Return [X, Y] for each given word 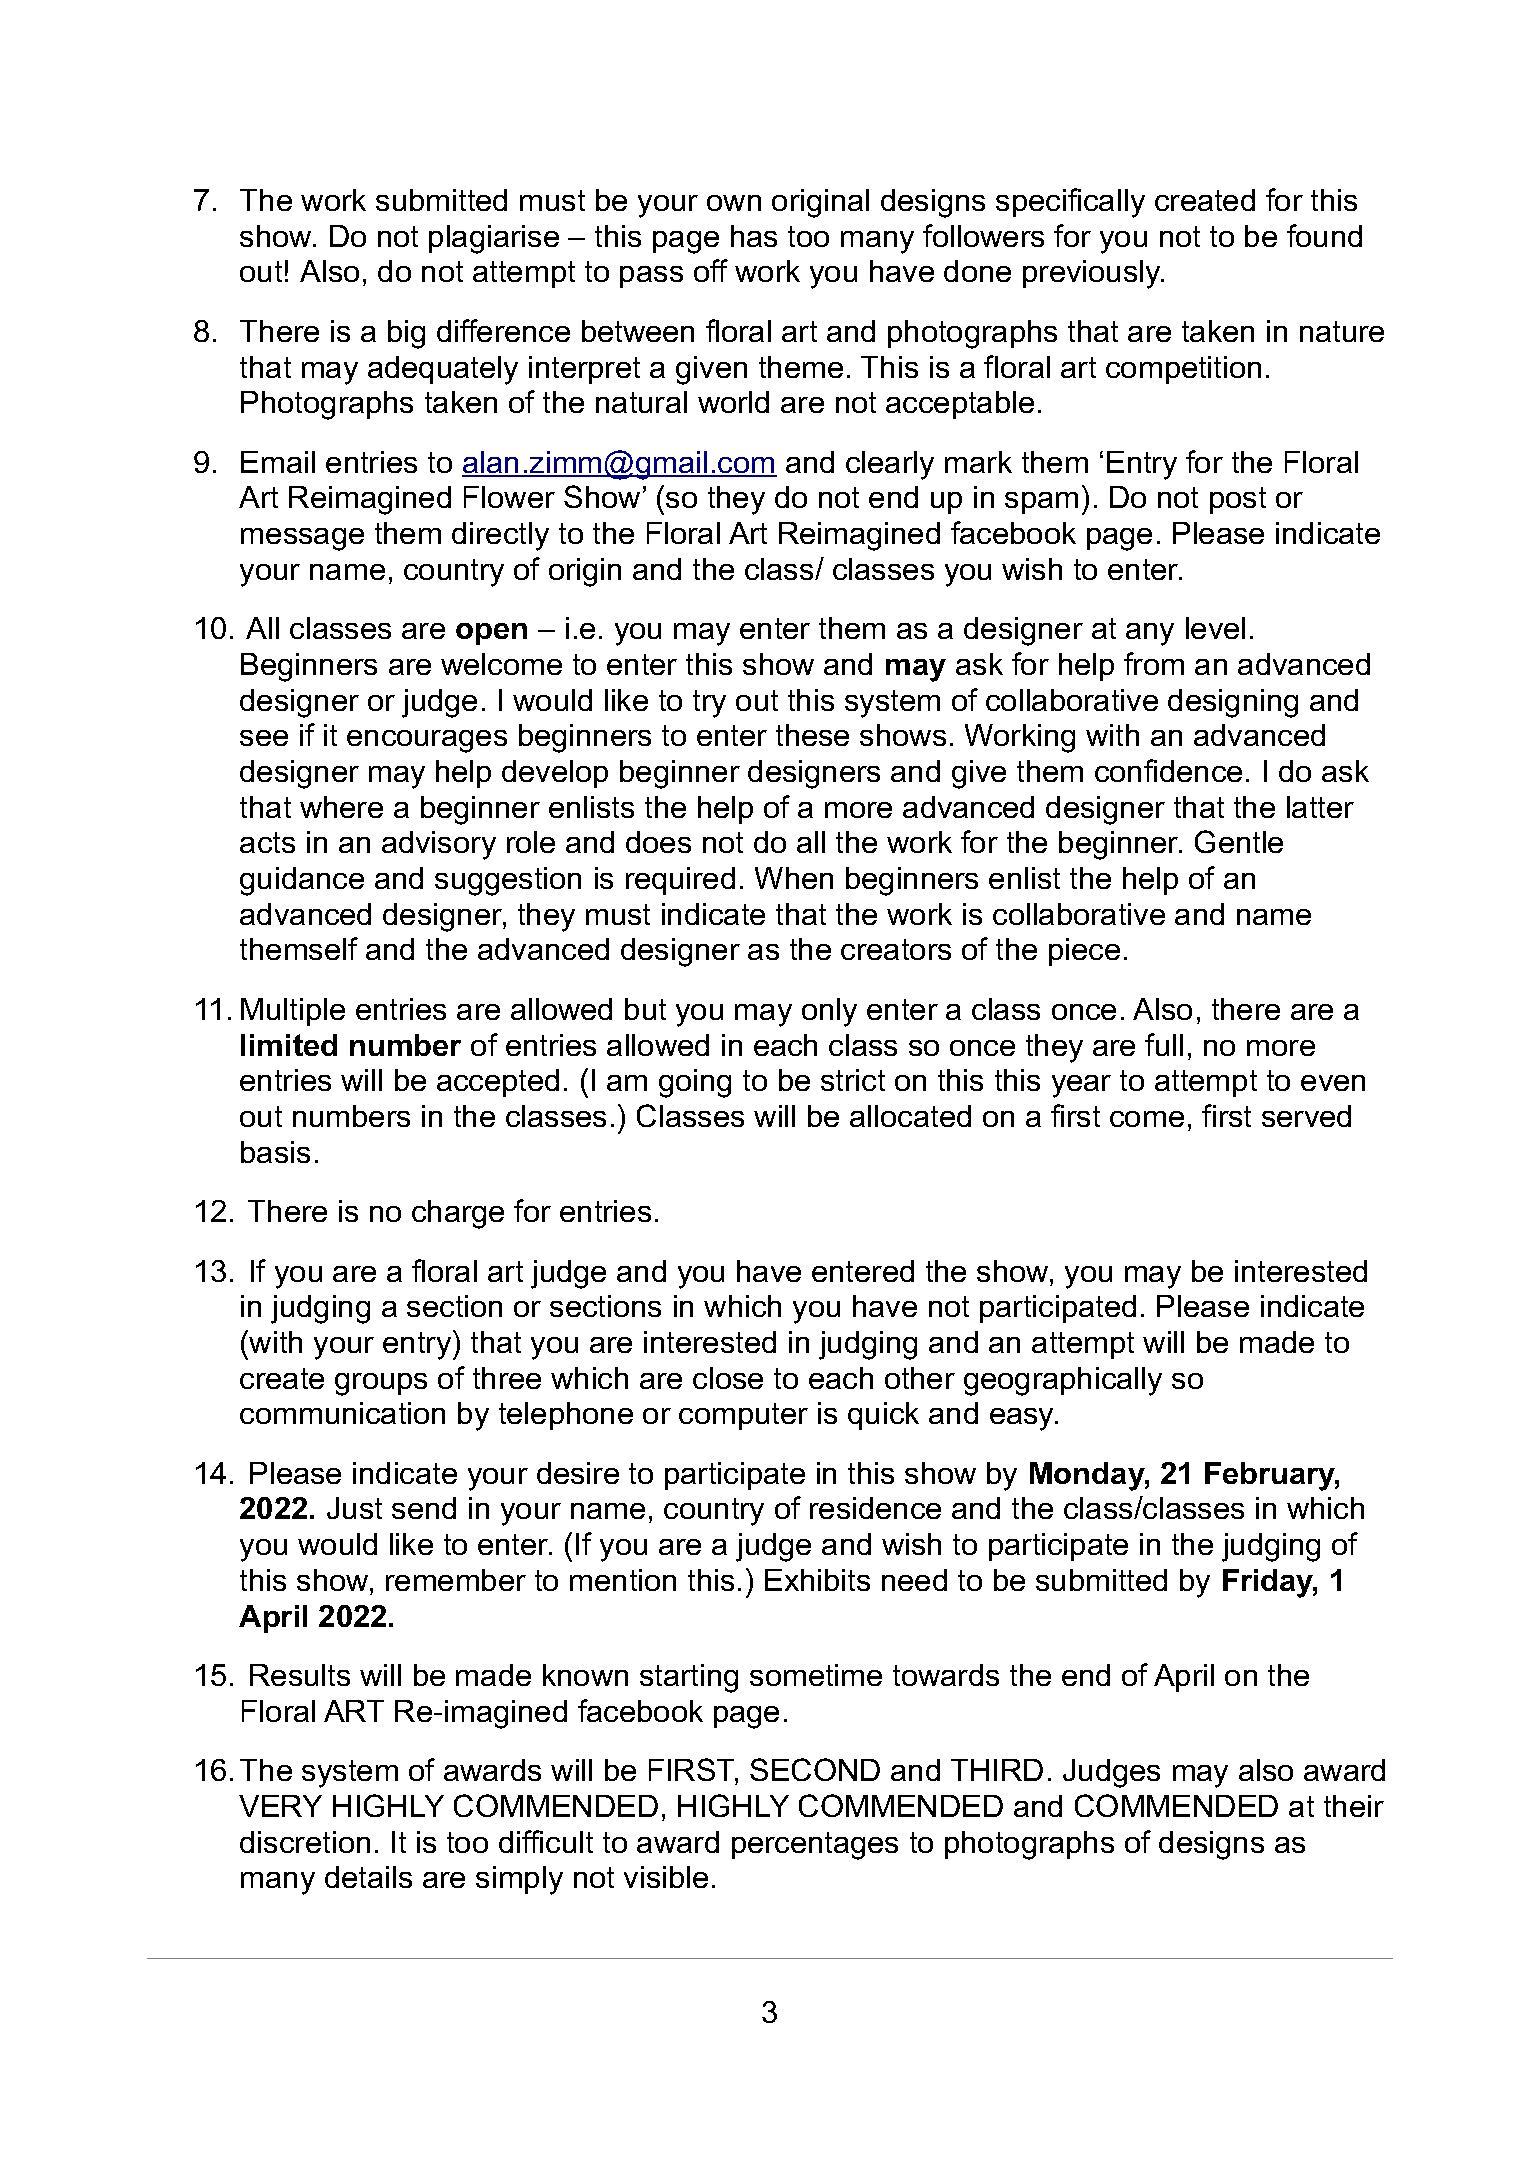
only [829, 1012]
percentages [815, 1846]
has [754, 236]
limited [289, 1045]
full [1164, 1044]
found [1324, 235]
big [406, 334]
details [368, 1877]
